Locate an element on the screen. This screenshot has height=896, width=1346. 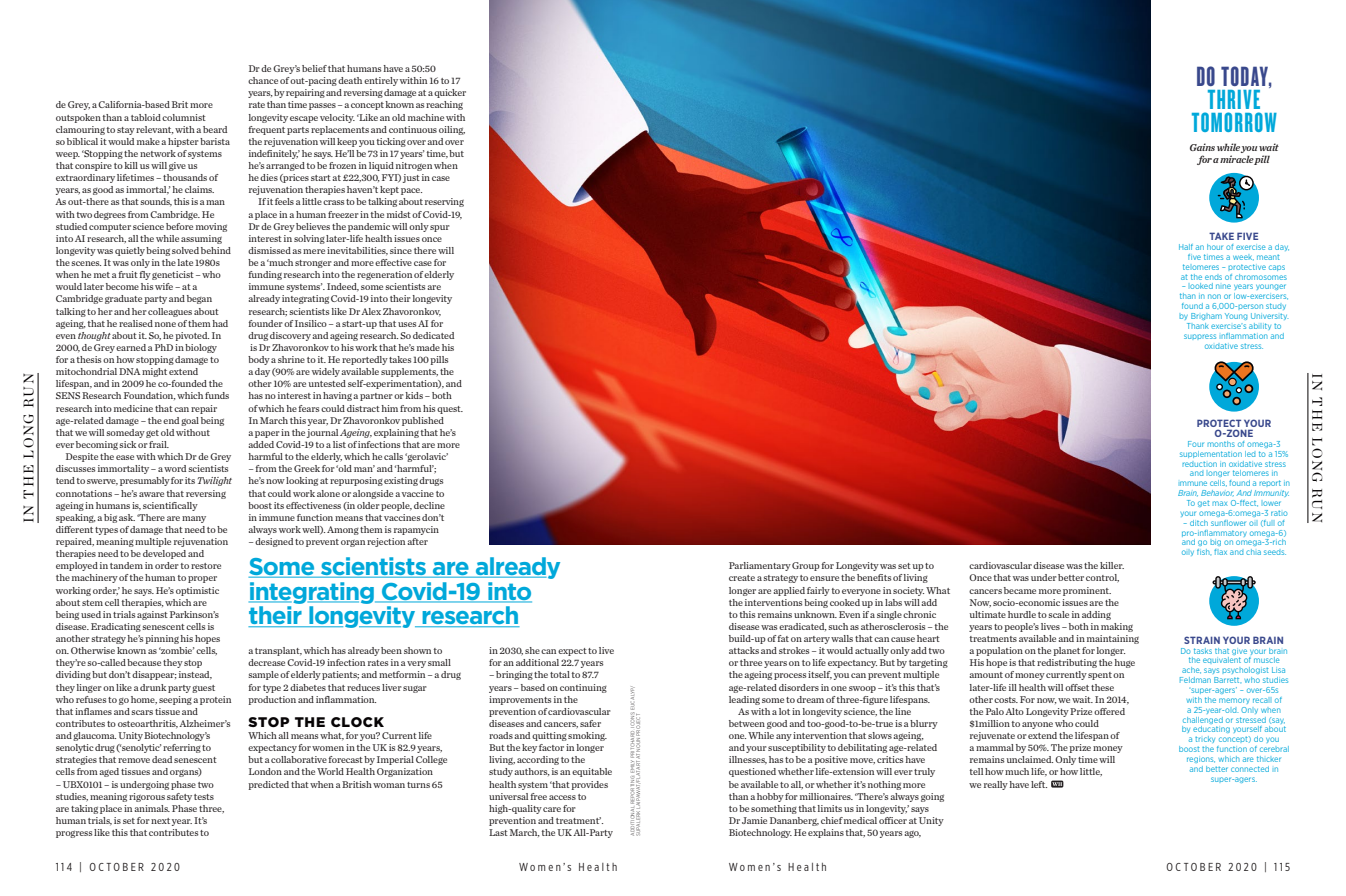
chance is located at coordinates (263, 80).
